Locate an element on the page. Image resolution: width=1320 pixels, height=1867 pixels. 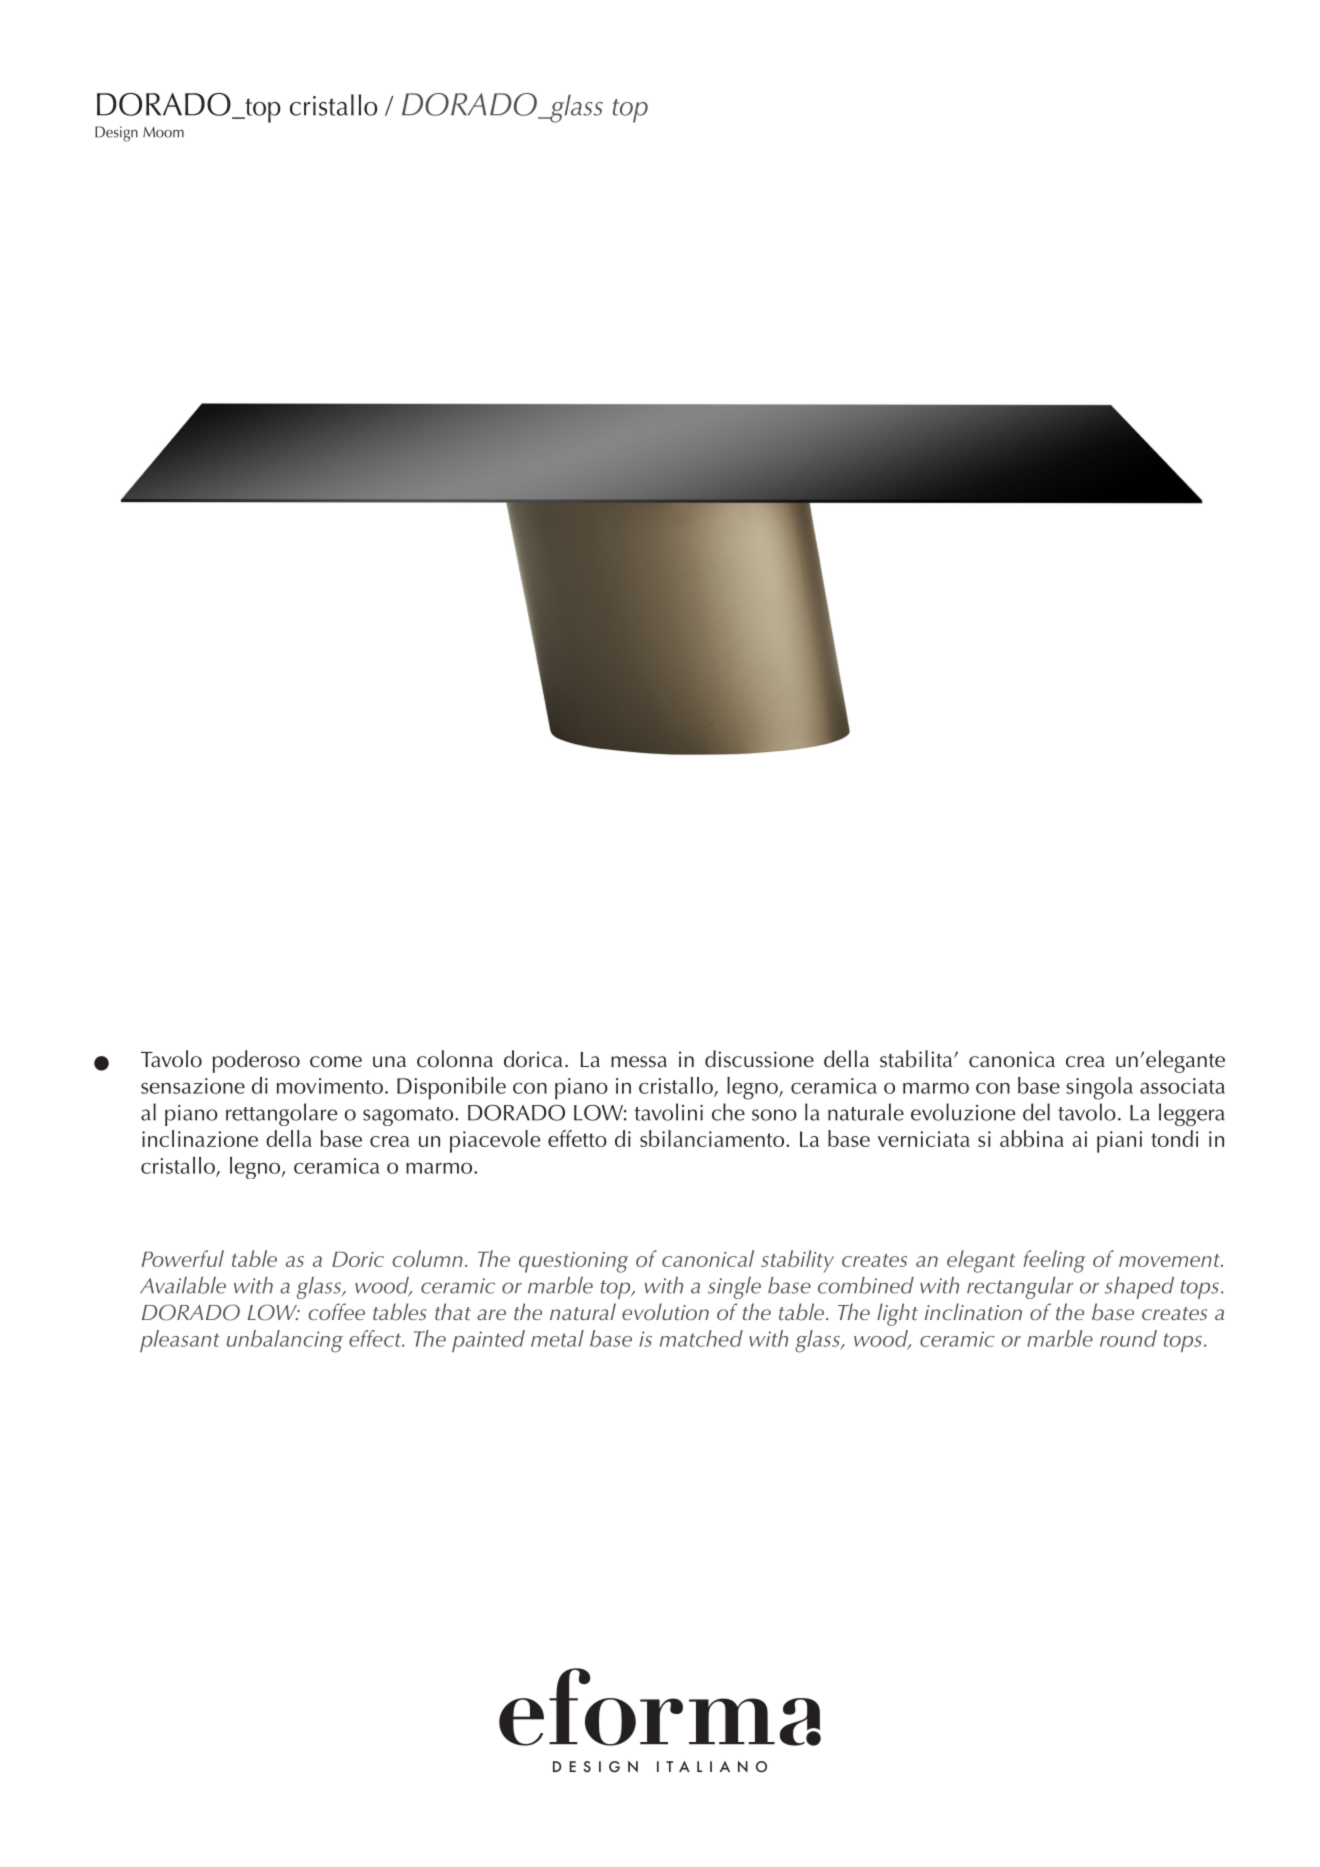
stability is located at coordinates (797, 1261).
